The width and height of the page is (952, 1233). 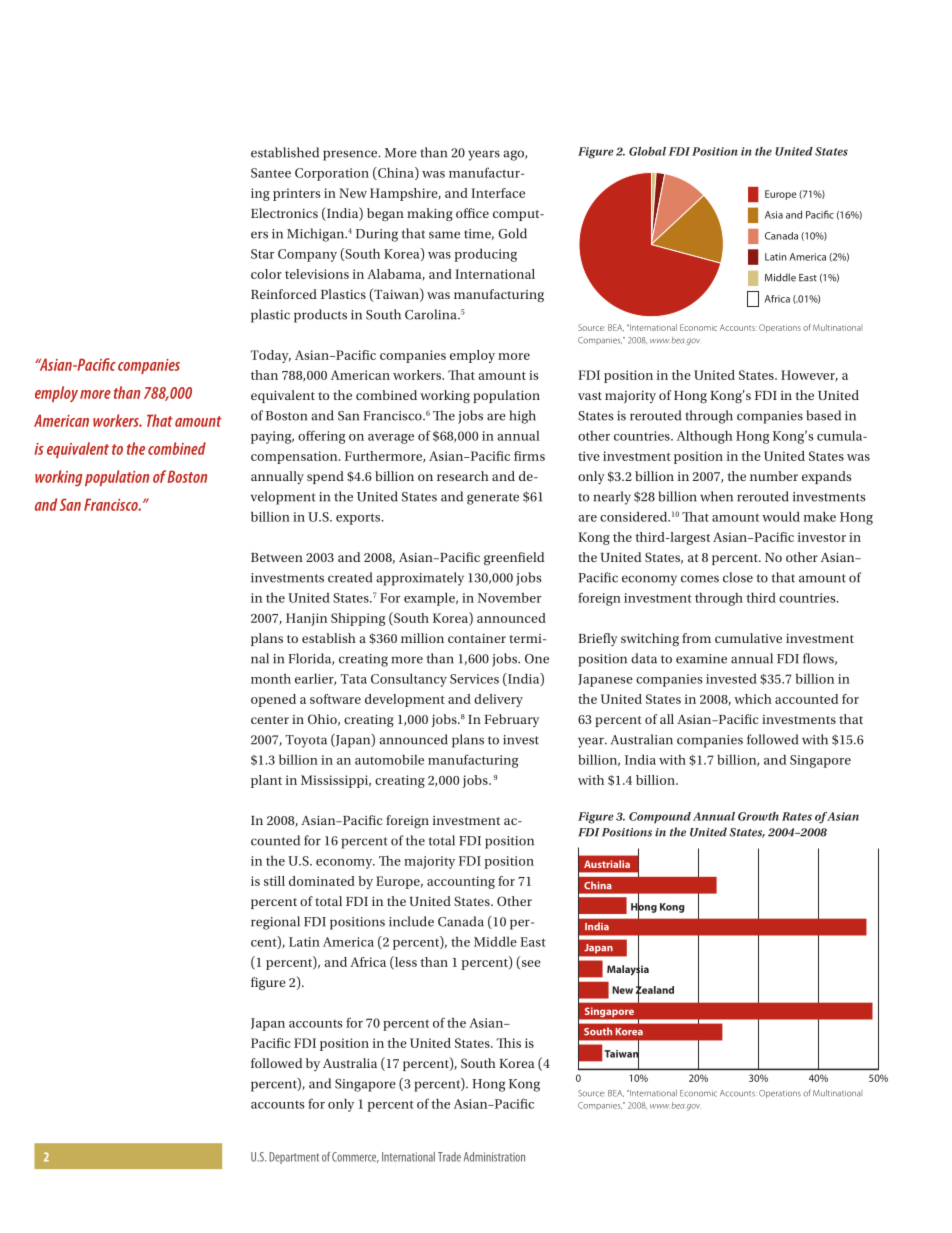 I want to click on Commerce, so click(x=355, y=1157).
